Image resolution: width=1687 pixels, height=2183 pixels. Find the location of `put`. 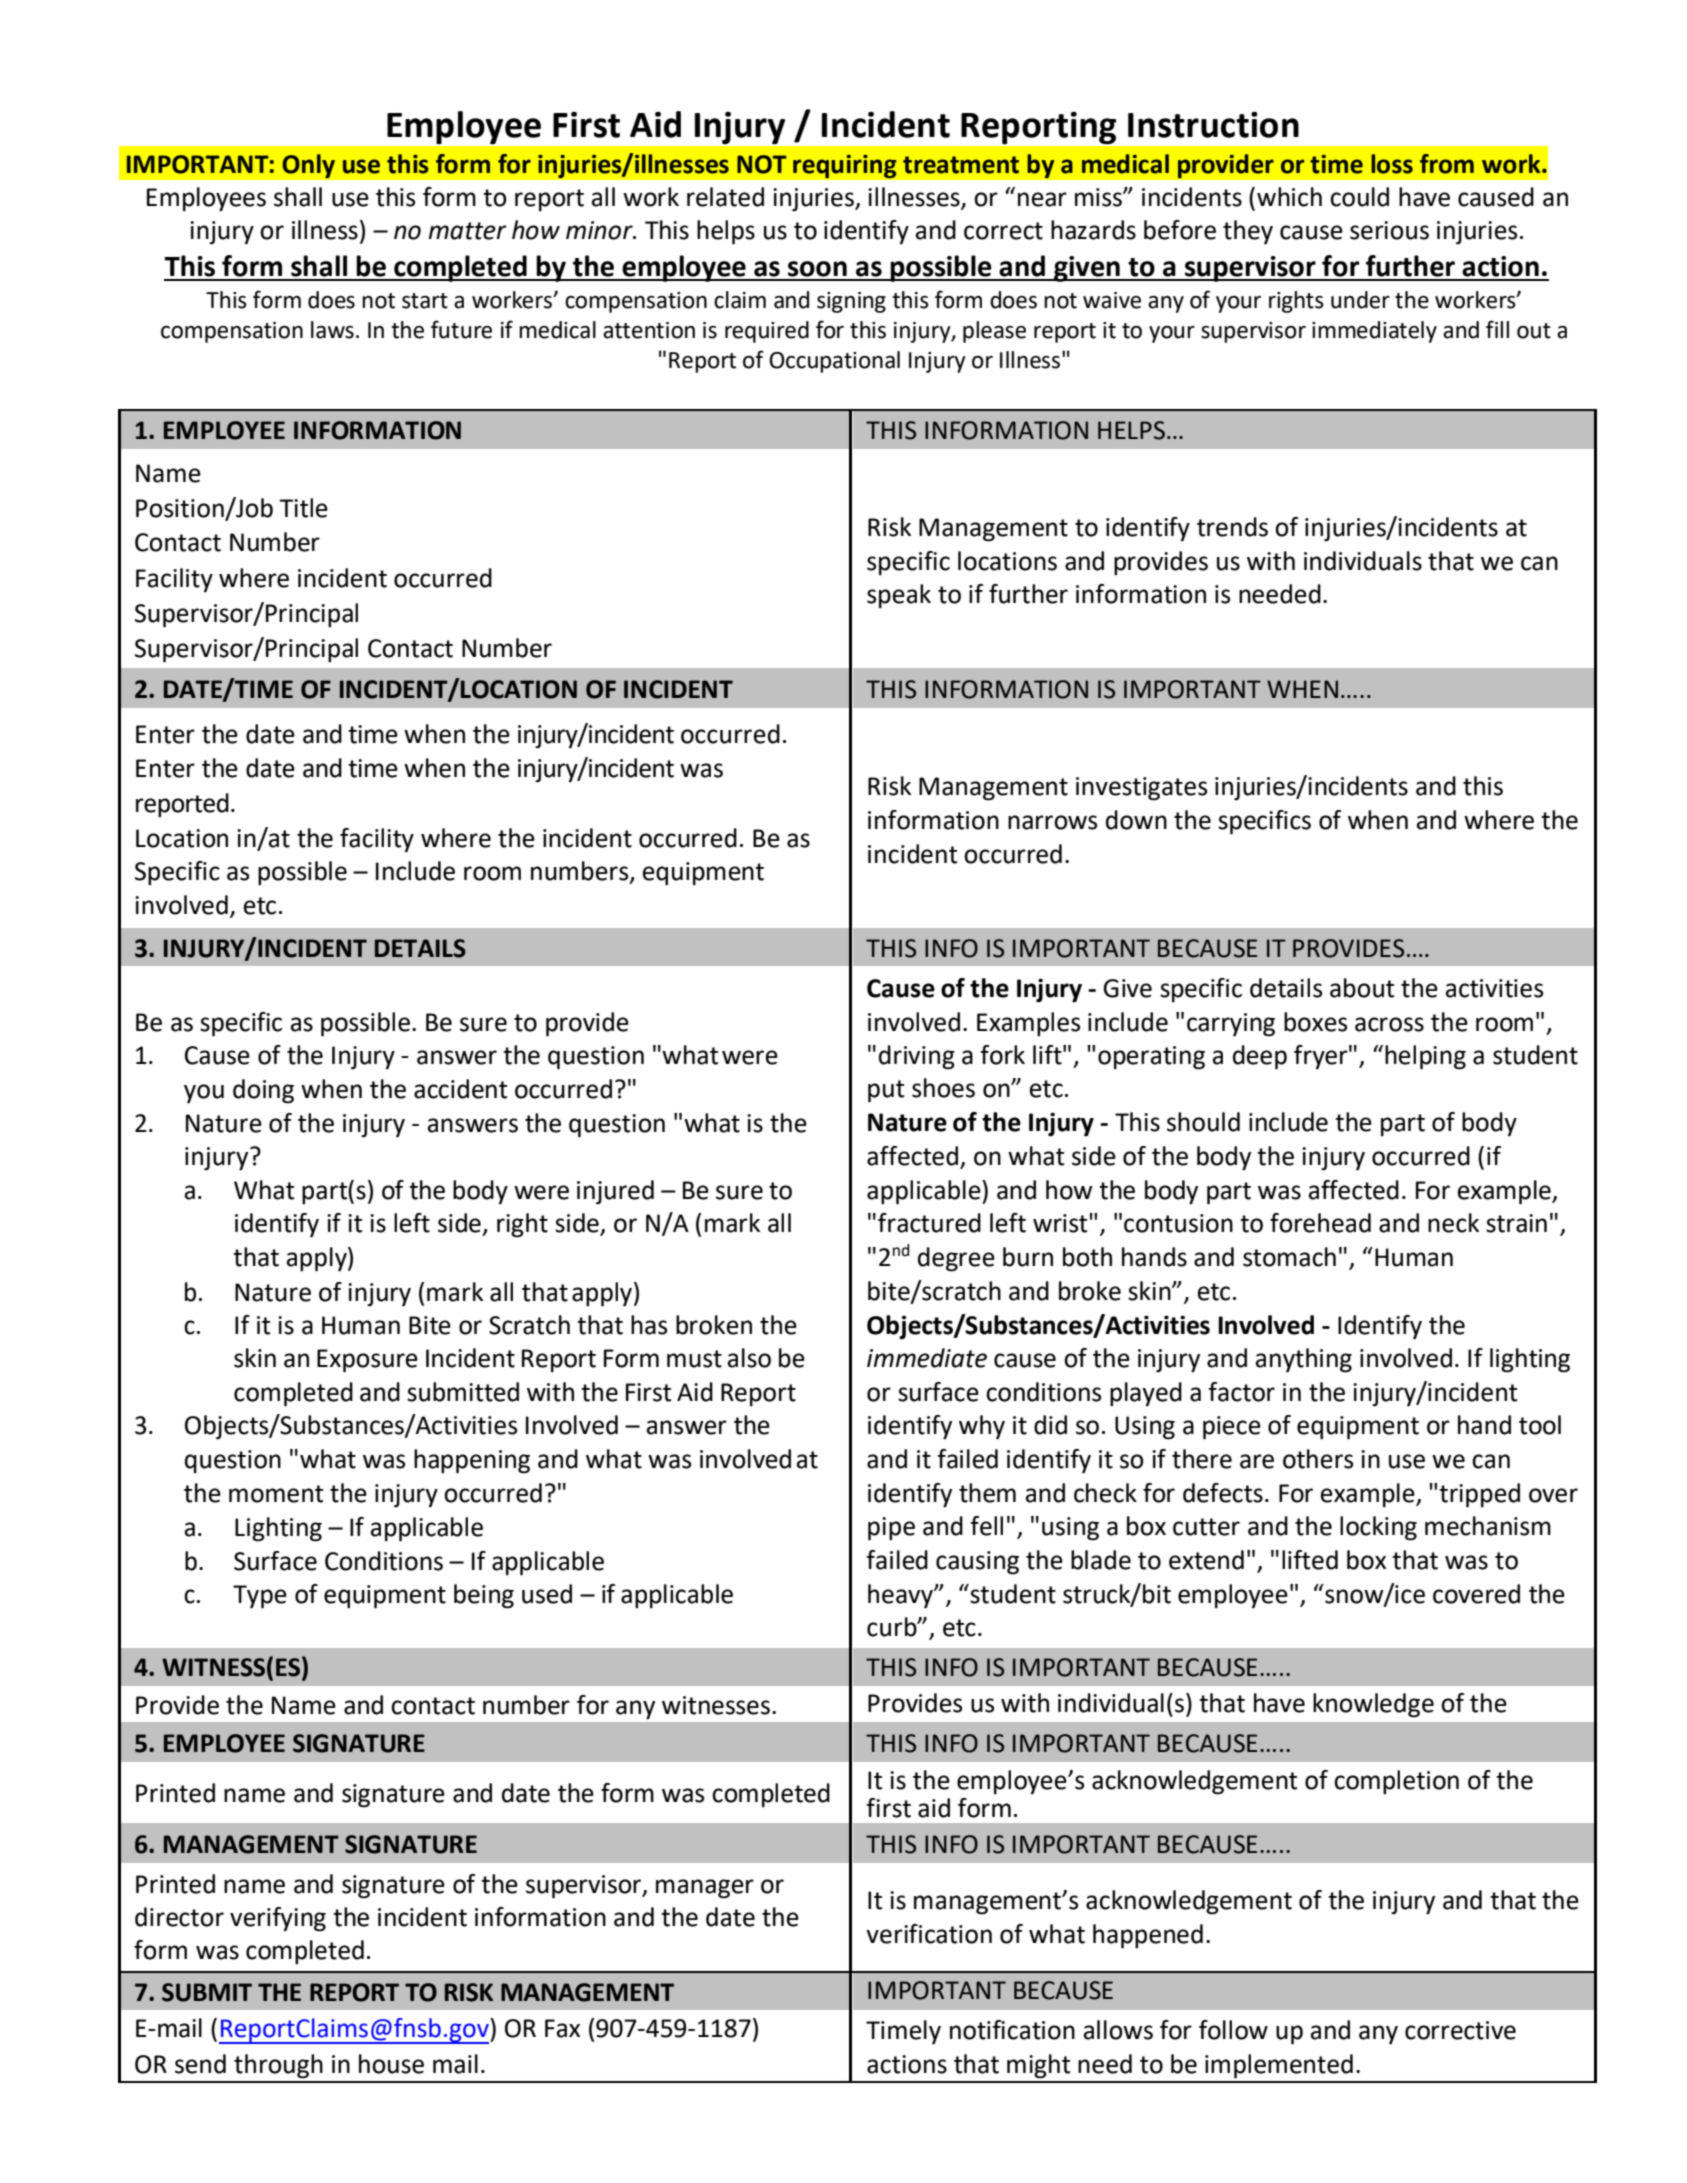

put is located at coordinates (886, 1091).
